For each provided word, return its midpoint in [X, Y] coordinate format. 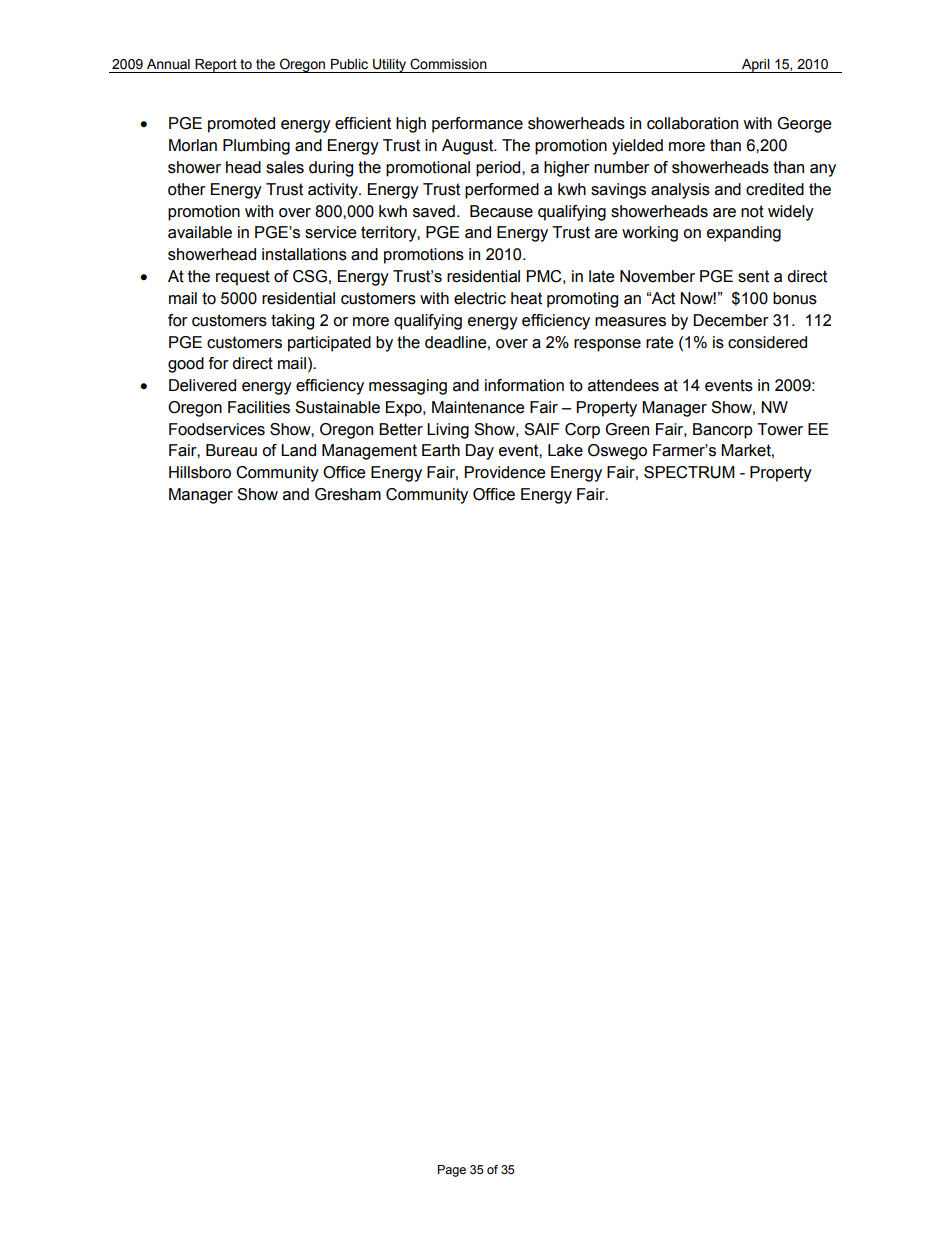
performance [477, 125]
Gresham [348, 494]
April [756, 66]
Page [452, 1171]
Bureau [231, 450]
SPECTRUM [689, 472]
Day [480, 452]
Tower [780, 429]
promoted [241, 125]
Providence [505, 472]
